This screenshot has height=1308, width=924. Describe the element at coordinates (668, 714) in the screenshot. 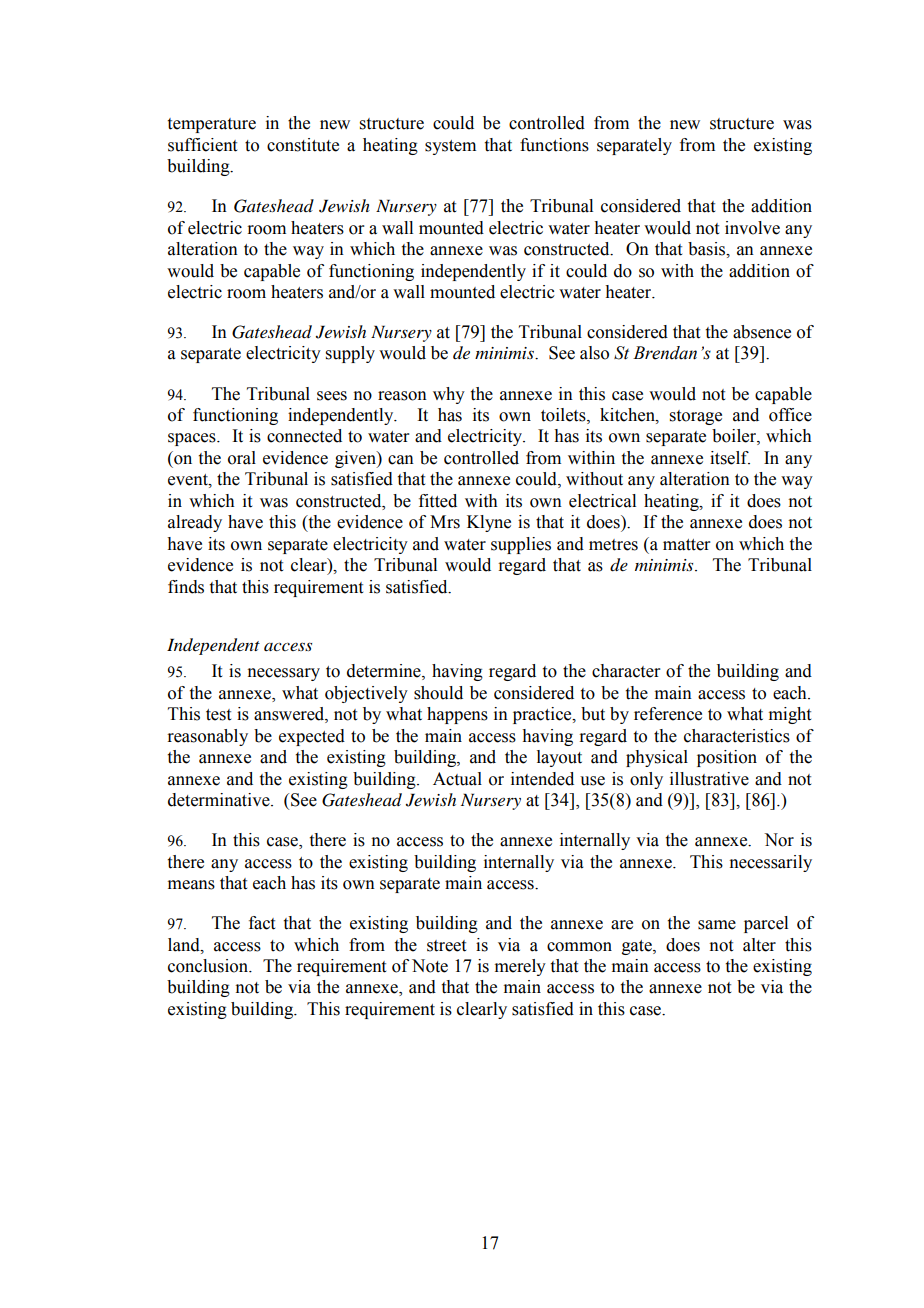

I see `reference` at that location.
